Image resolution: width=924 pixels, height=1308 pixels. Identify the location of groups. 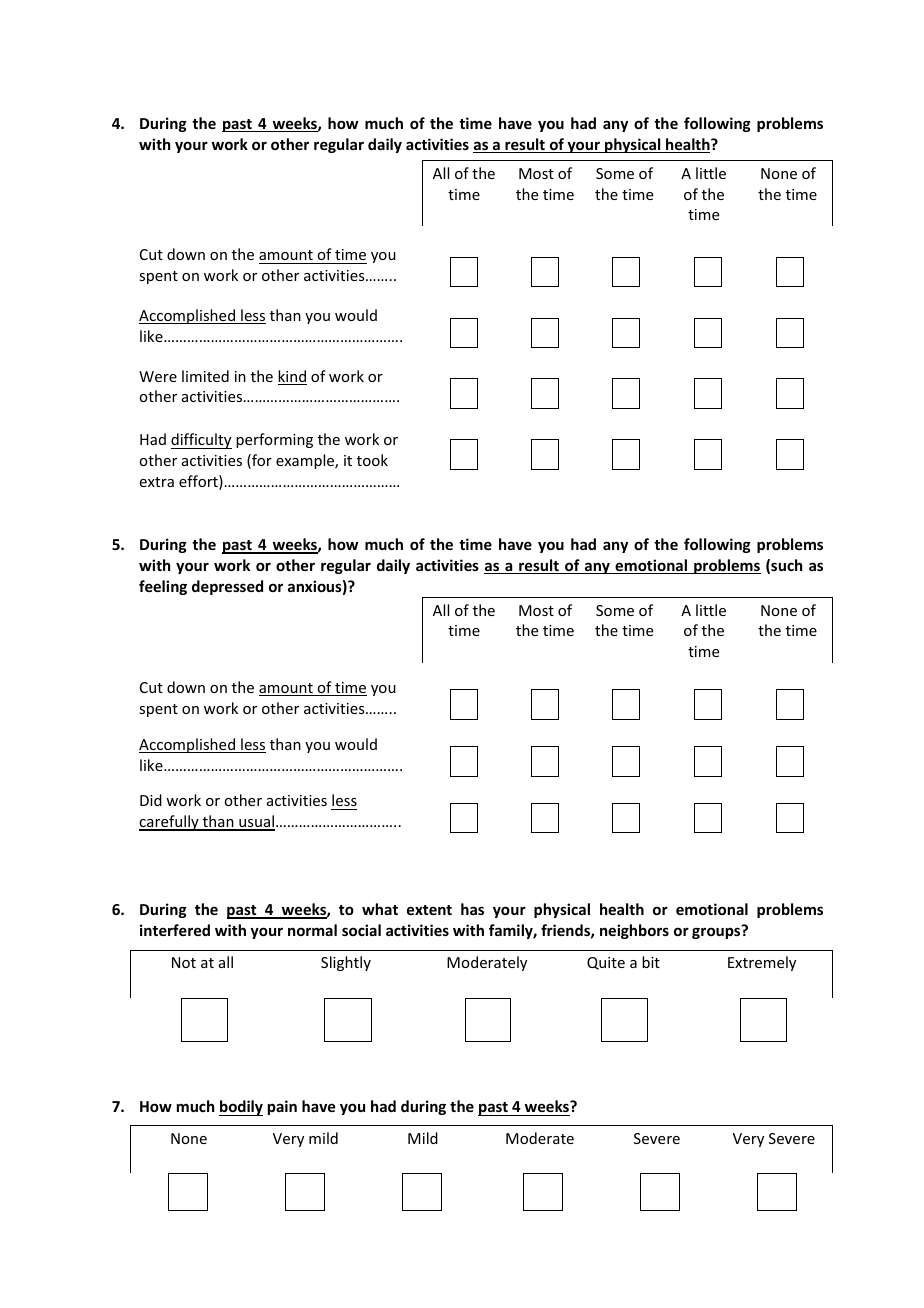
(717, 932).
